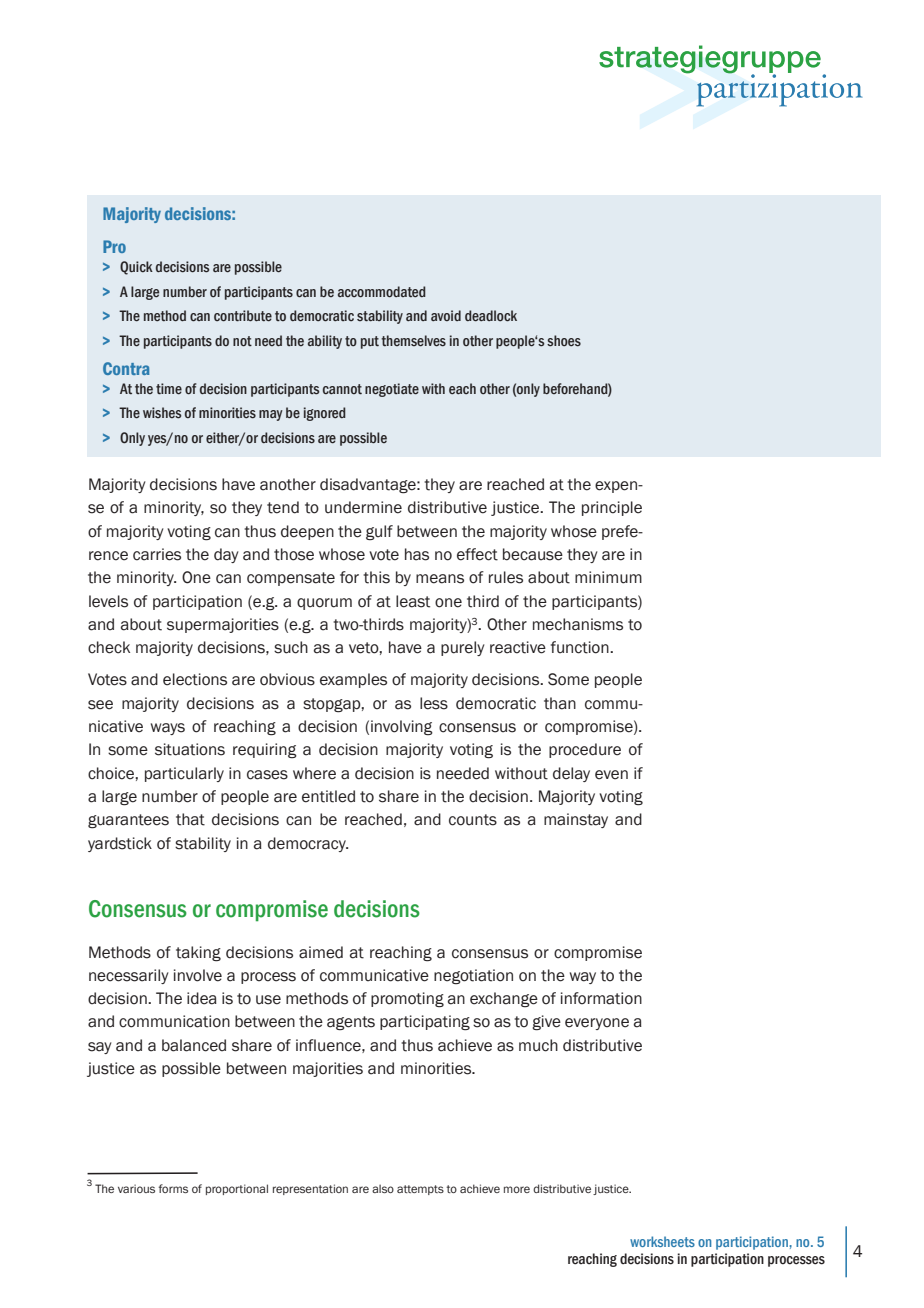 The width and height of the document is (924, 1308). What do you see at coordinates (173, 1188) in the document?
I see `forms` at bounding box center [173, 1188].
